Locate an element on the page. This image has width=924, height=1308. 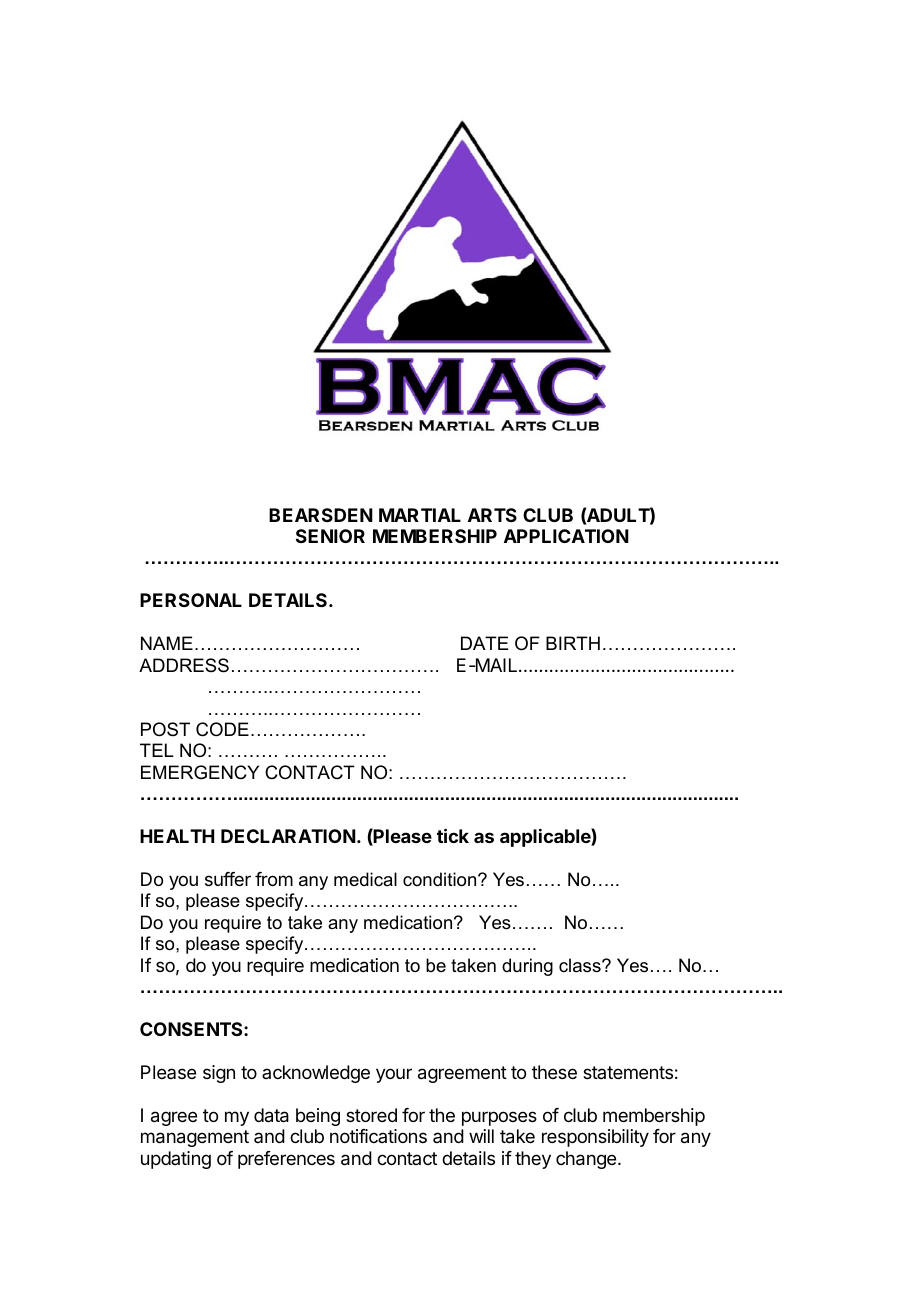
your is located at coordinates (394, 1075).
